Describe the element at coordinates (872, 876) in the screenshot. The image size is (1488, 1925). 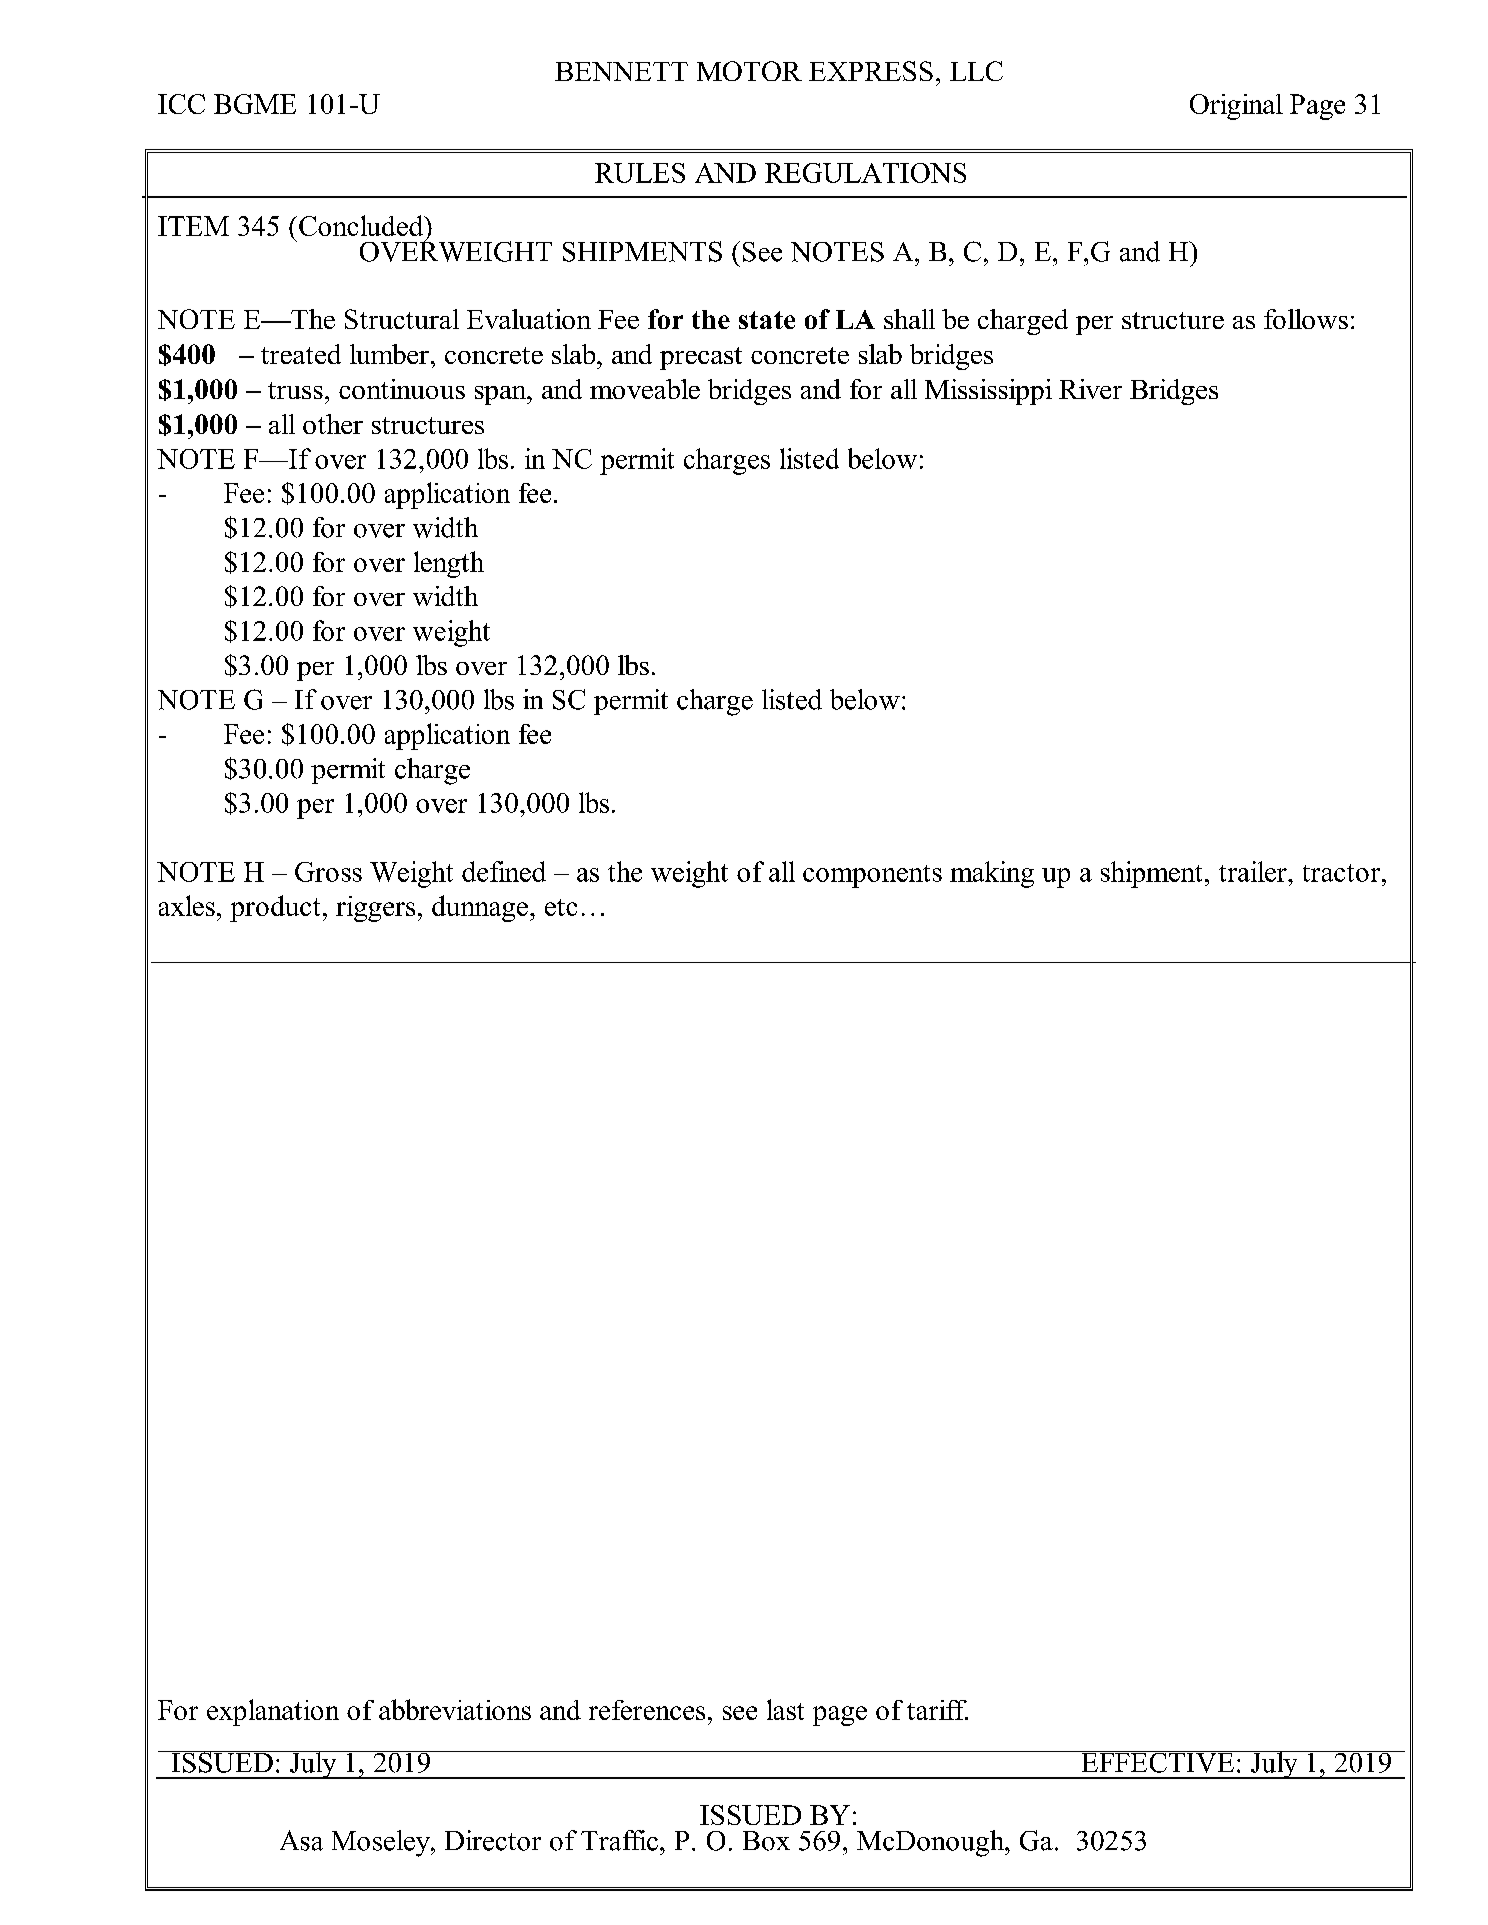
I see `components` at that location.
